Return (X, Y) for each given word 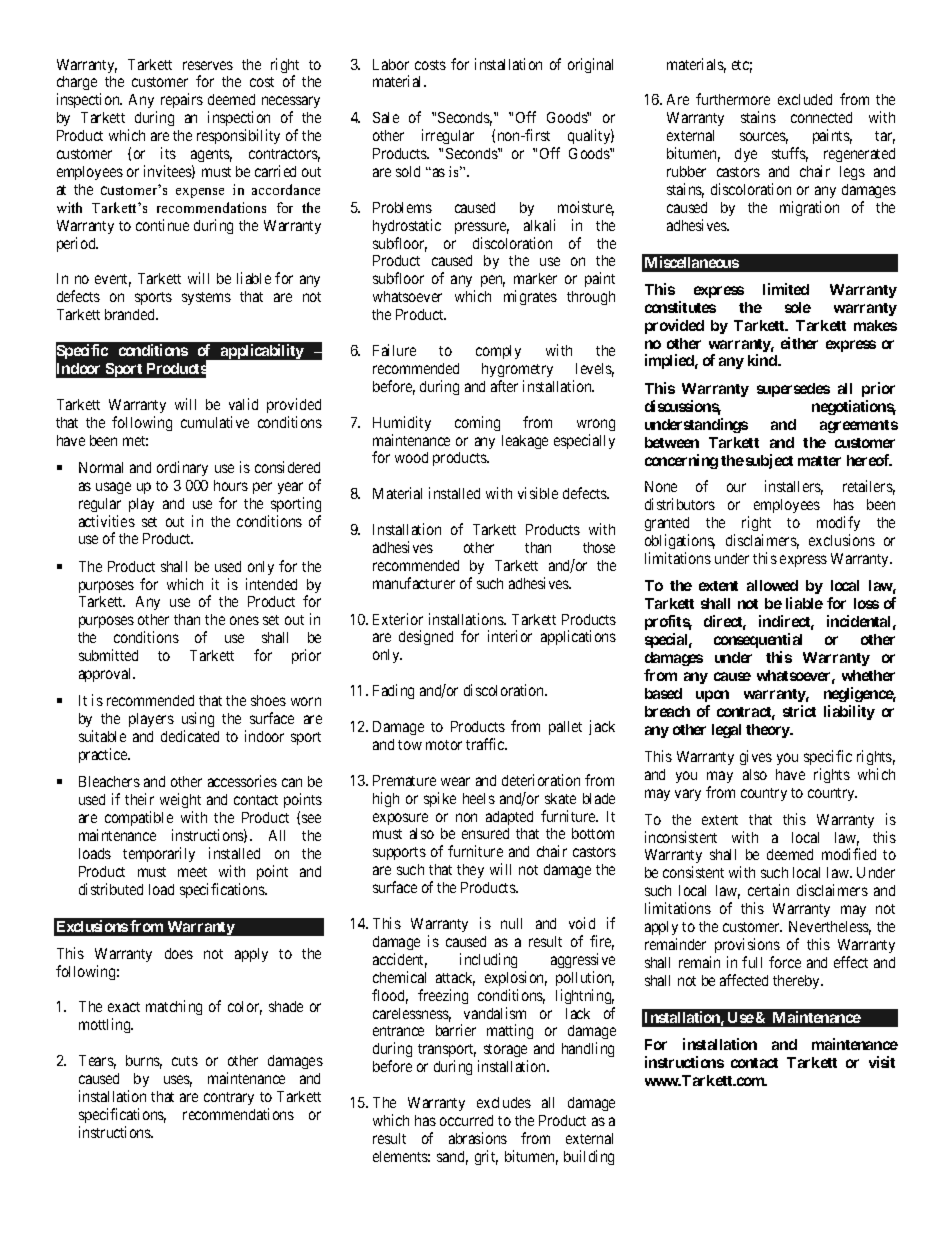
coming (477, 423)
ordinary (182, 468)
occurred (466, 1120)
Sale (386, 117)
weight (180, 802)
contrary (229, 1098)
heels (479, 798)
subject (769, 461)
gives (756, 757)
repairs (182, 100)
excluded (805, 99)
